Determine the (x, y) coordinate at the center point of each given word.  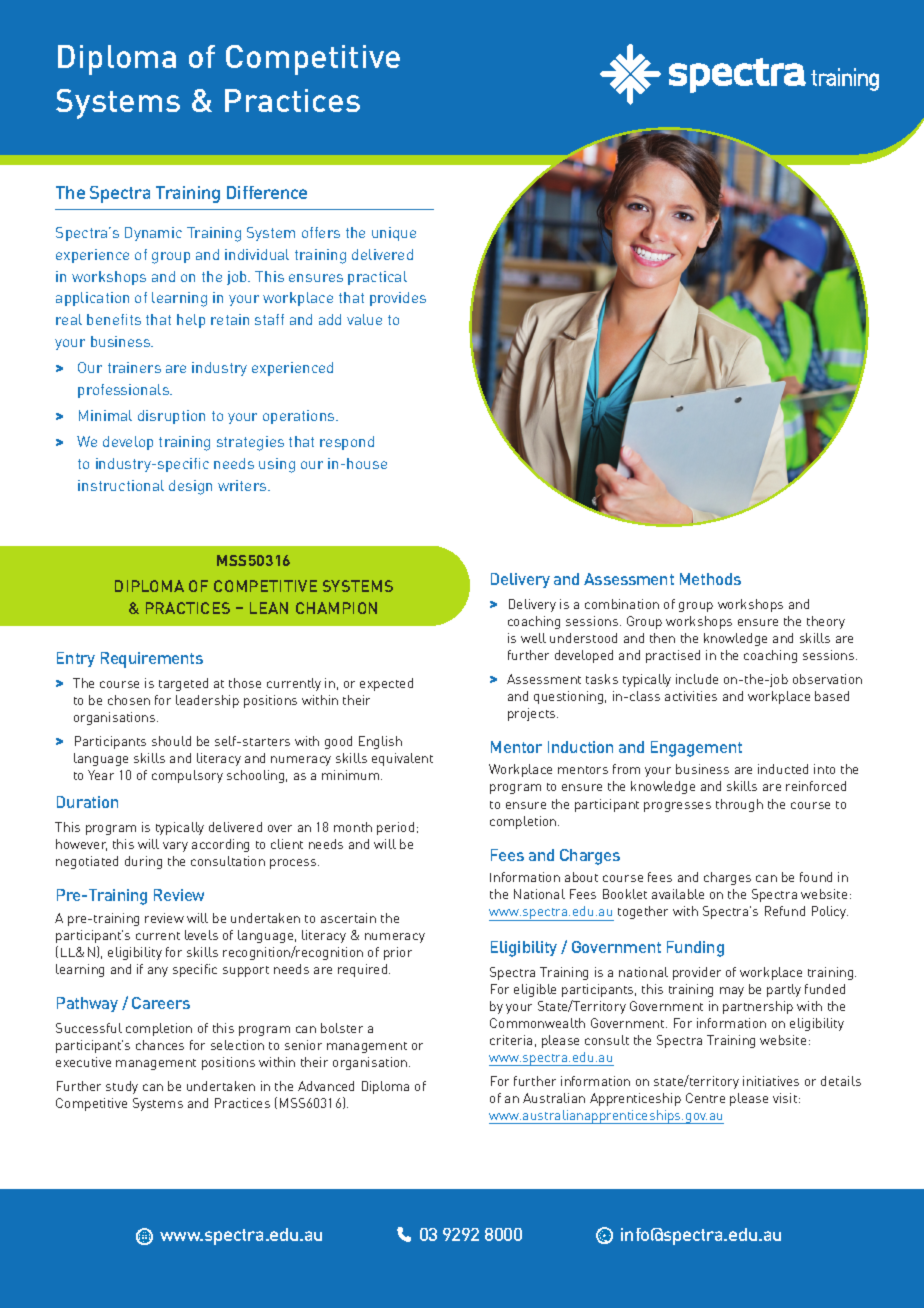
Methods (710, 579)
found (816, 877)
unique (394, 234)
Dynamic (153, 234)
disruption (171, 417)
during (143, 862)
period (395, 828)
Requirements (152, 660)
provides (398, 299)
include (697, 679)
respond (347, 443)
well (533, 638)
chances (160, 1045)
